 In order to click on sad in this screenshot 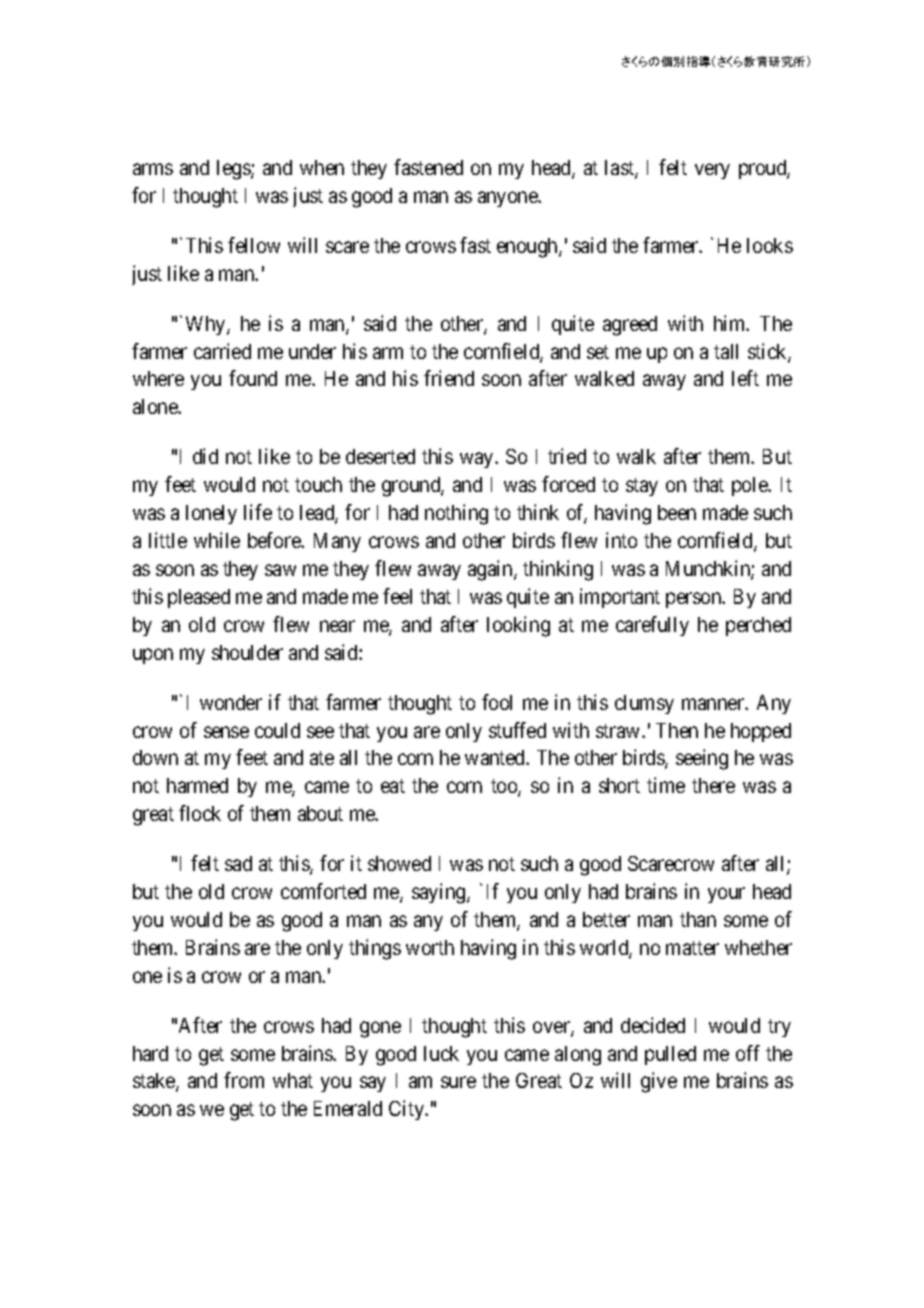, I will do `click(238, 863)`.
